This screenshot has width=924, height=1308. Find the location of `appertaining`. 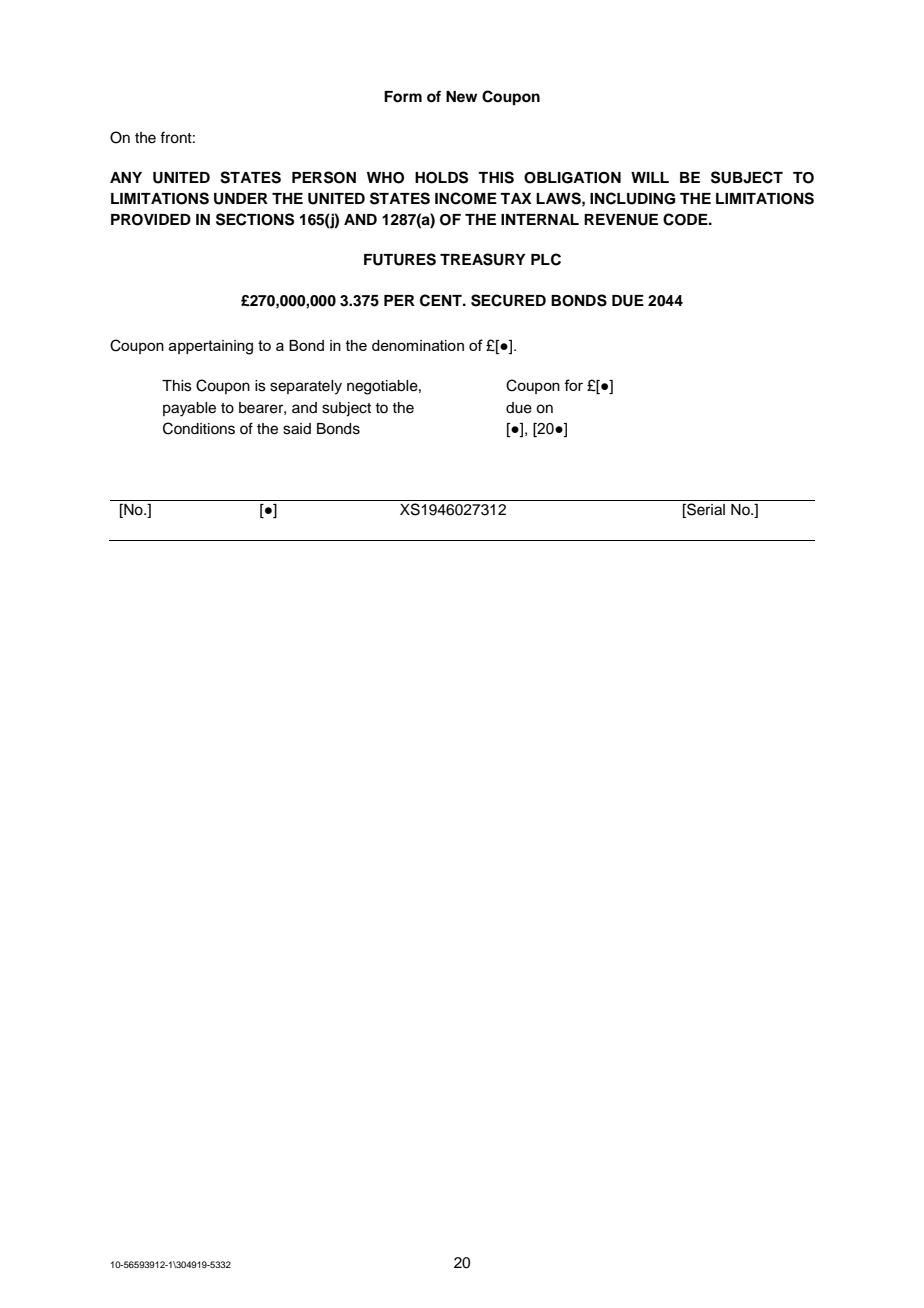

appertaining is located at coordinates (211, 347).
